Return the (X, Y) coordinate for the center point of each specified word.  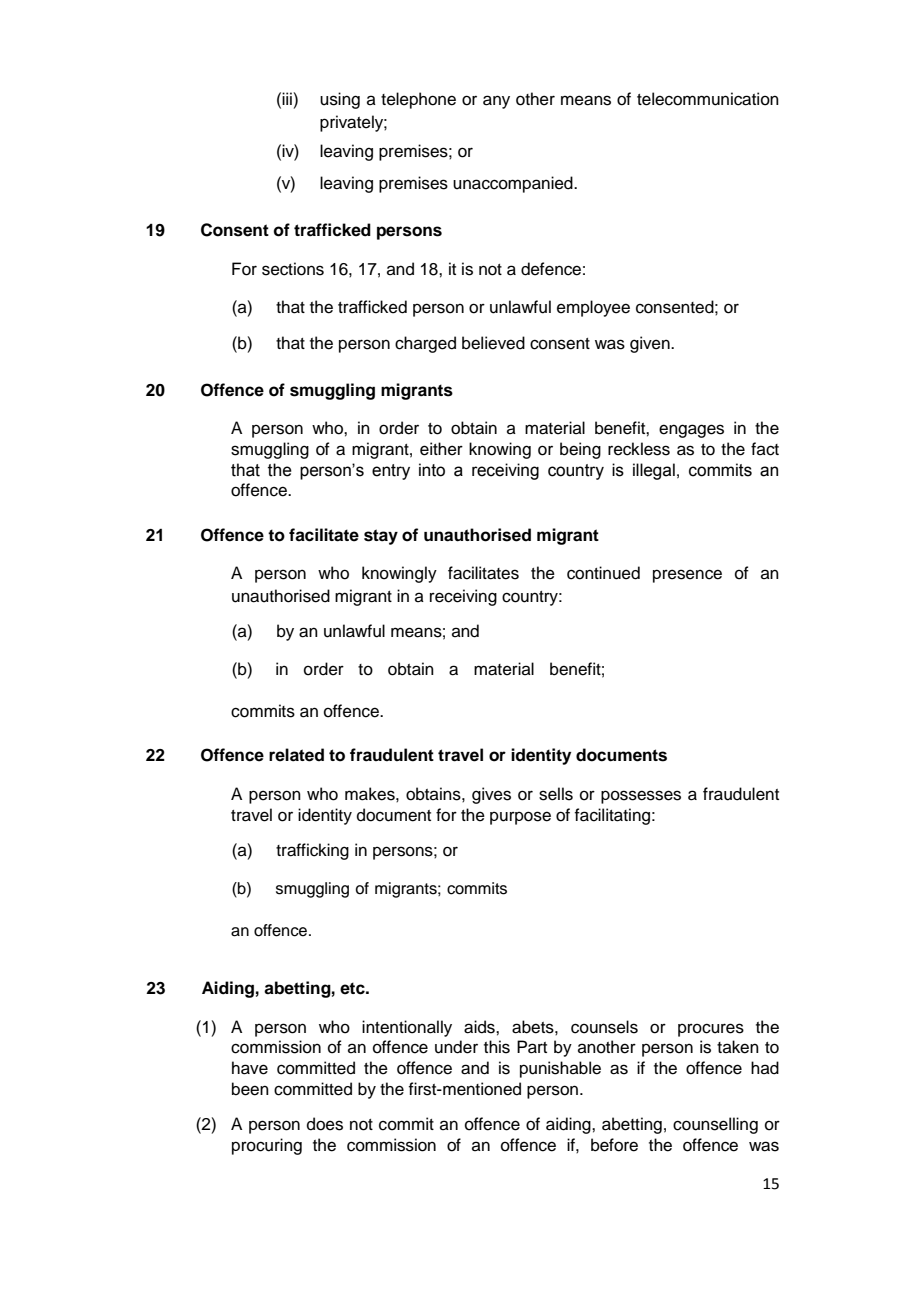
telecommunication (708, 99)
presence (687, 576)
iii (288, 98)
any (496, 102)
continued (603, 573)
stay (381, 537)
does (325, 1124)
